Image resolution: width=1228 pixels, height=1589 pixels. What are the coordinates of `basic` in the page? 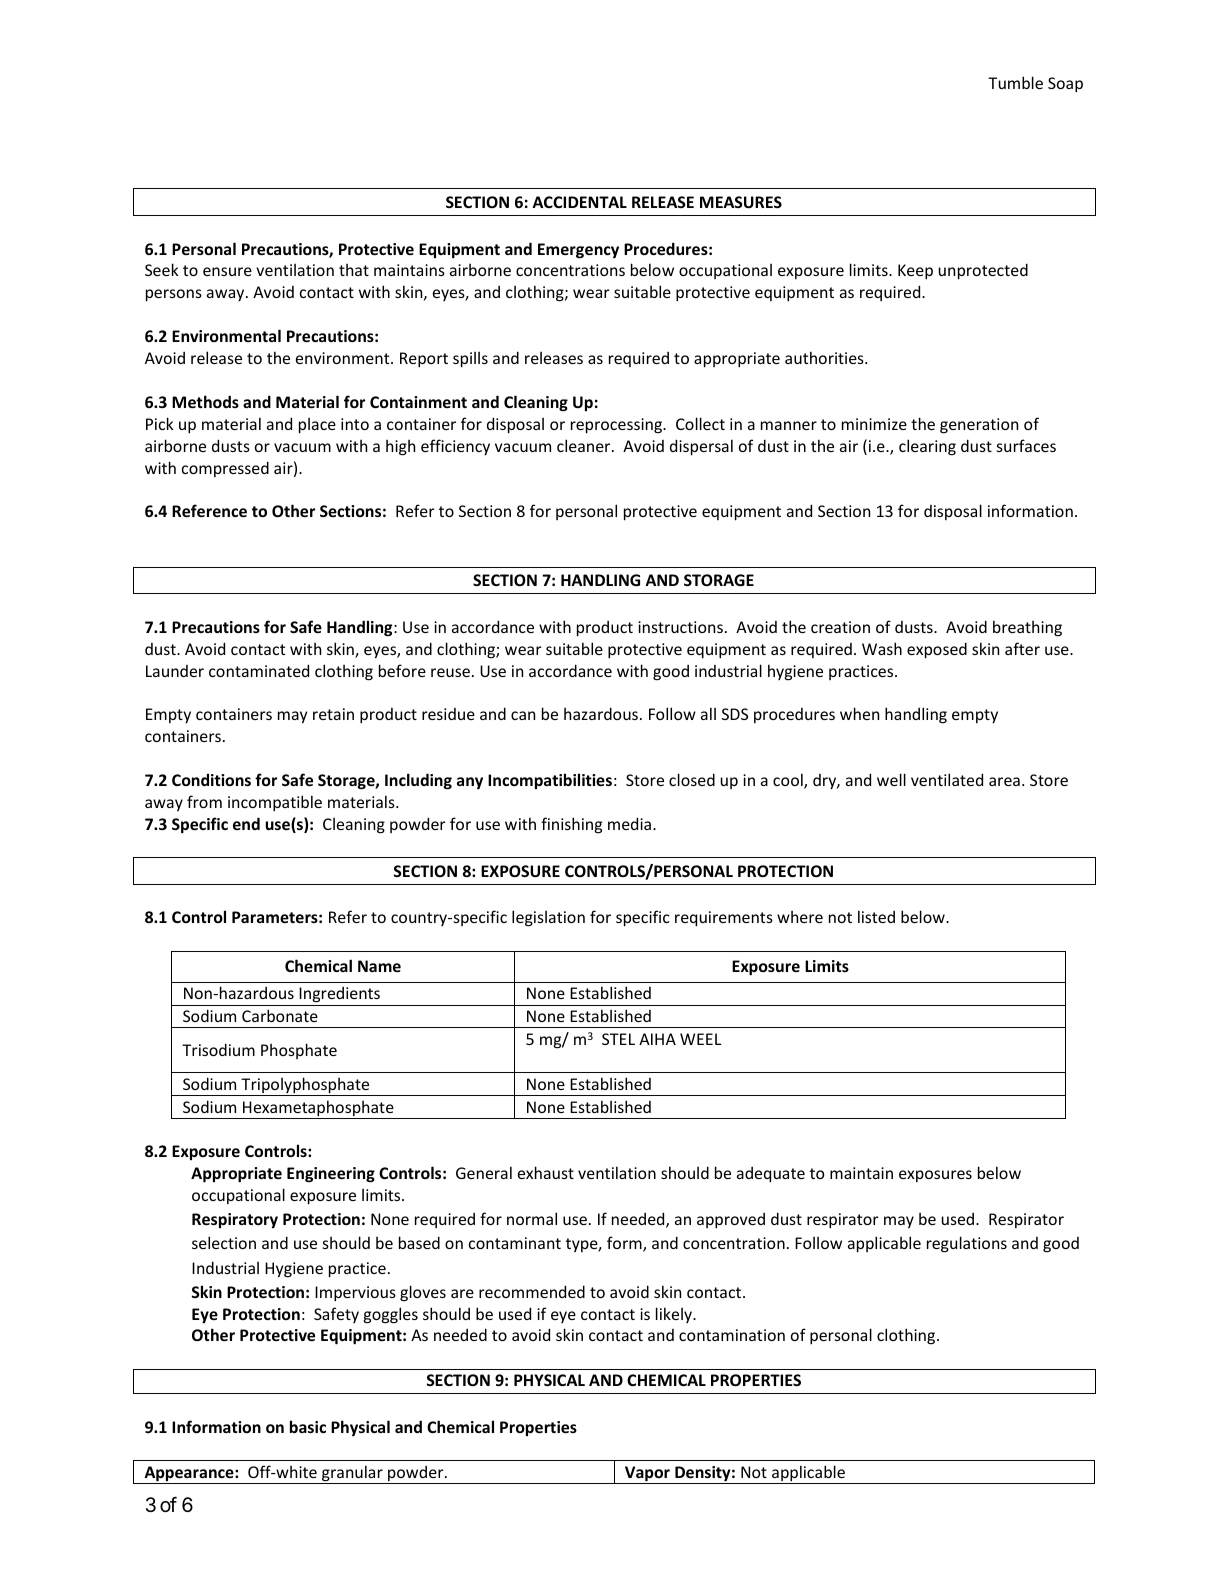 It's located at (308, 1426).
